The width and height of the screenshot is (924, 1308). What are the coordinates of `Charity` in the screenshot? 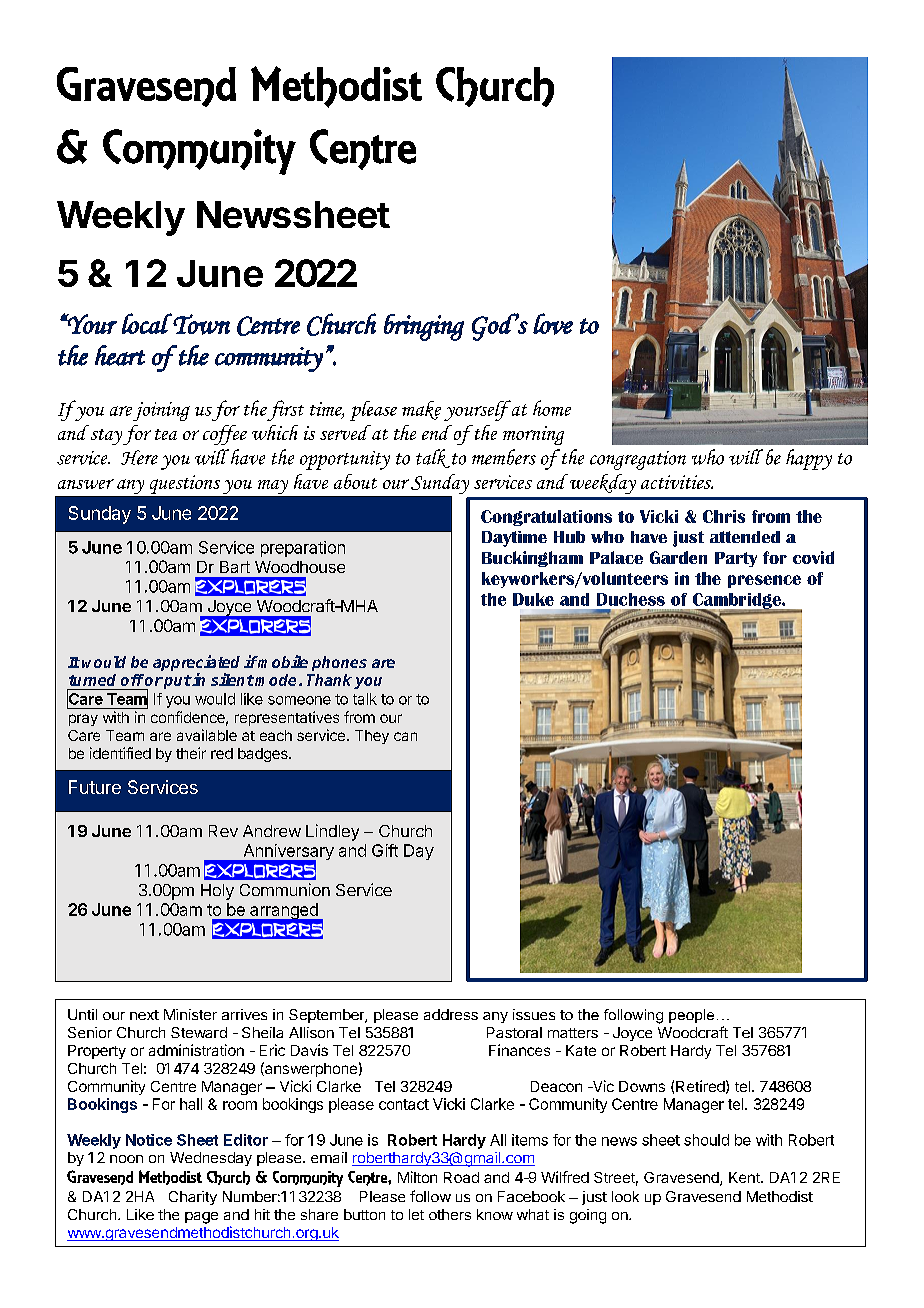 It's located at (193, 1198).
